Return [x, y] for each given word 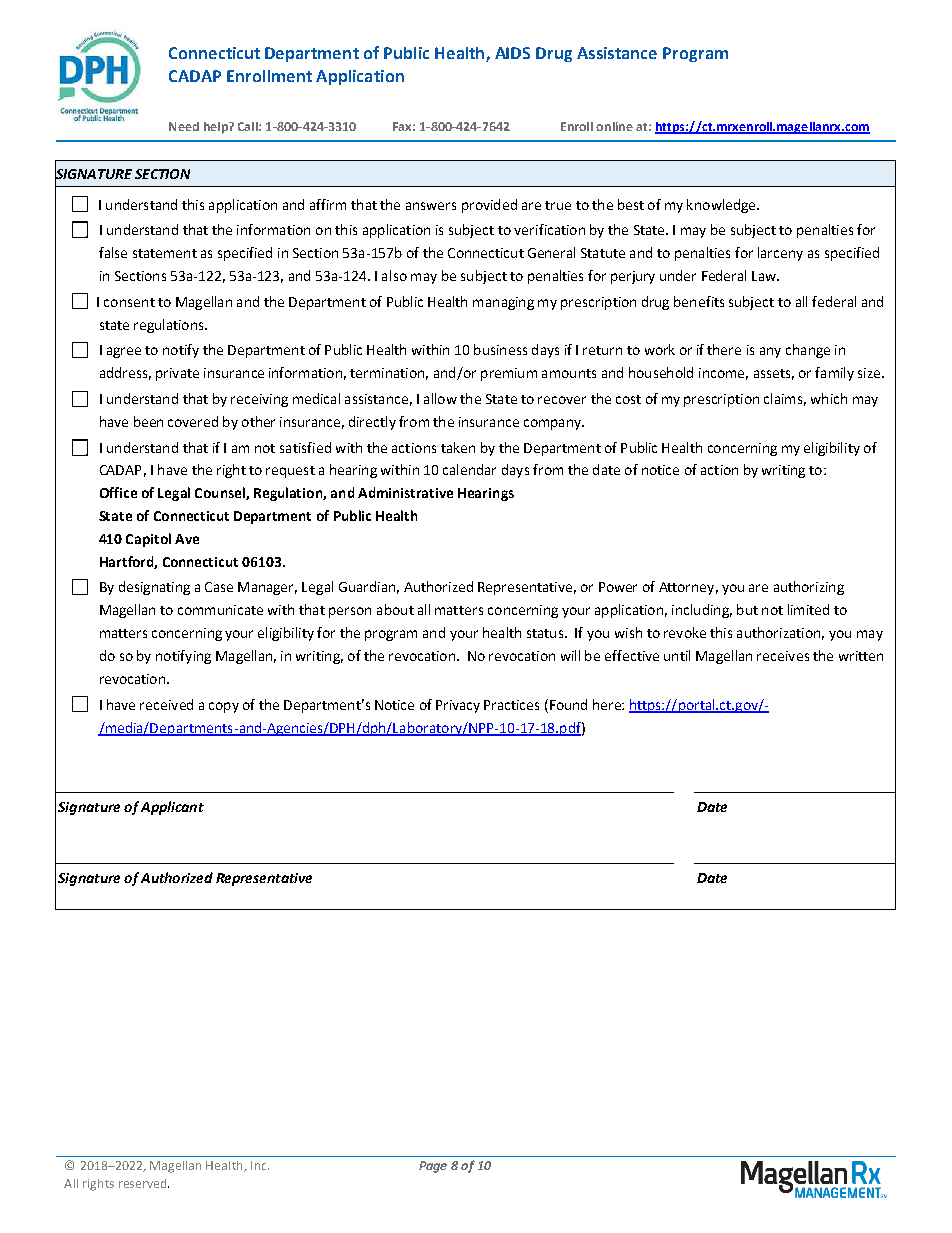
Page [433, 1167]
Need [184, 126]
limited [808, 609]
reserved [142, 1183]
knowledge [722, 206]
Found [568, 704]
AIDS [512, 53]
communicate [220, 610]
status [546, 633]
